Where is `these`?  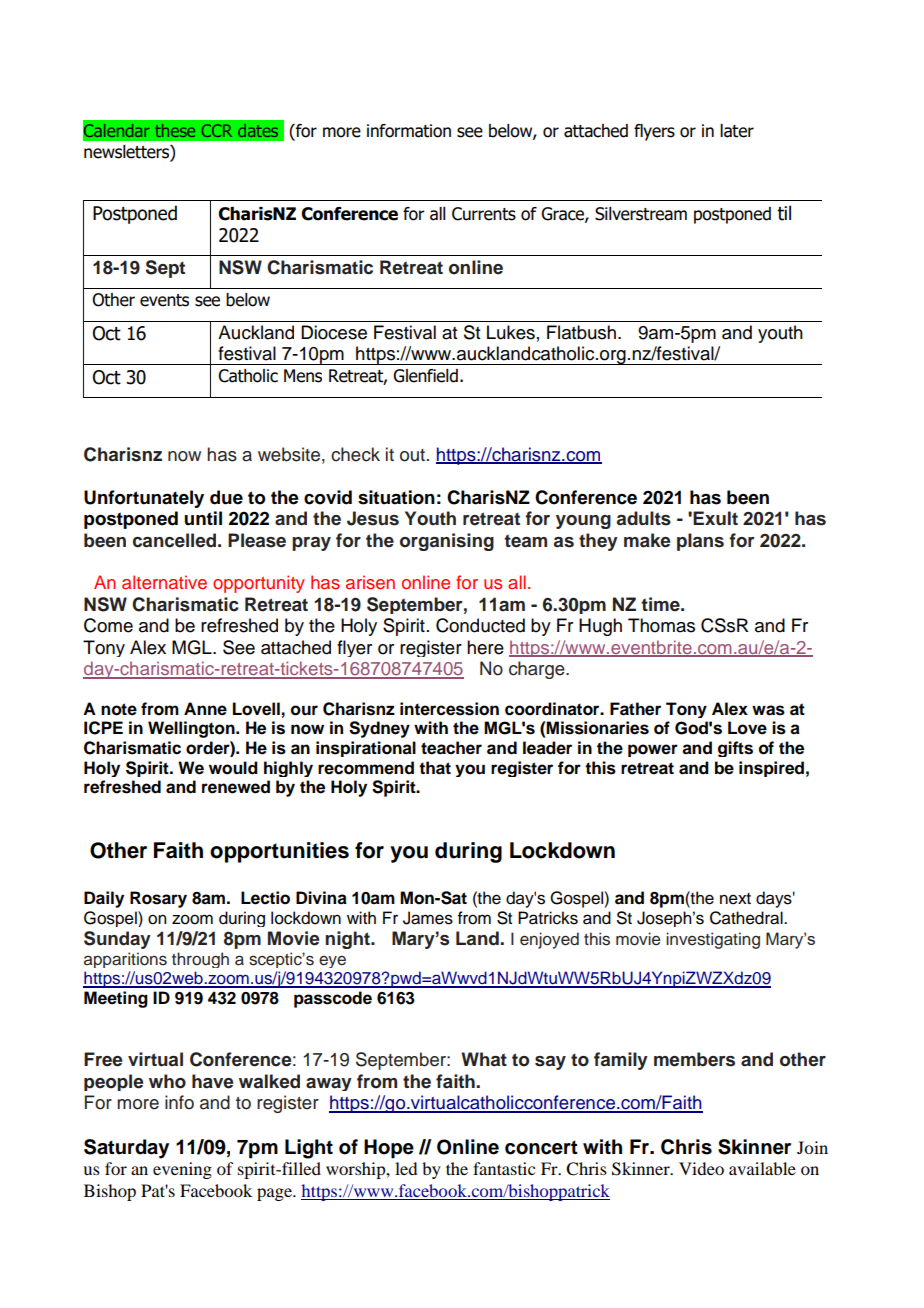
these is located at coordinates (175, 130).
